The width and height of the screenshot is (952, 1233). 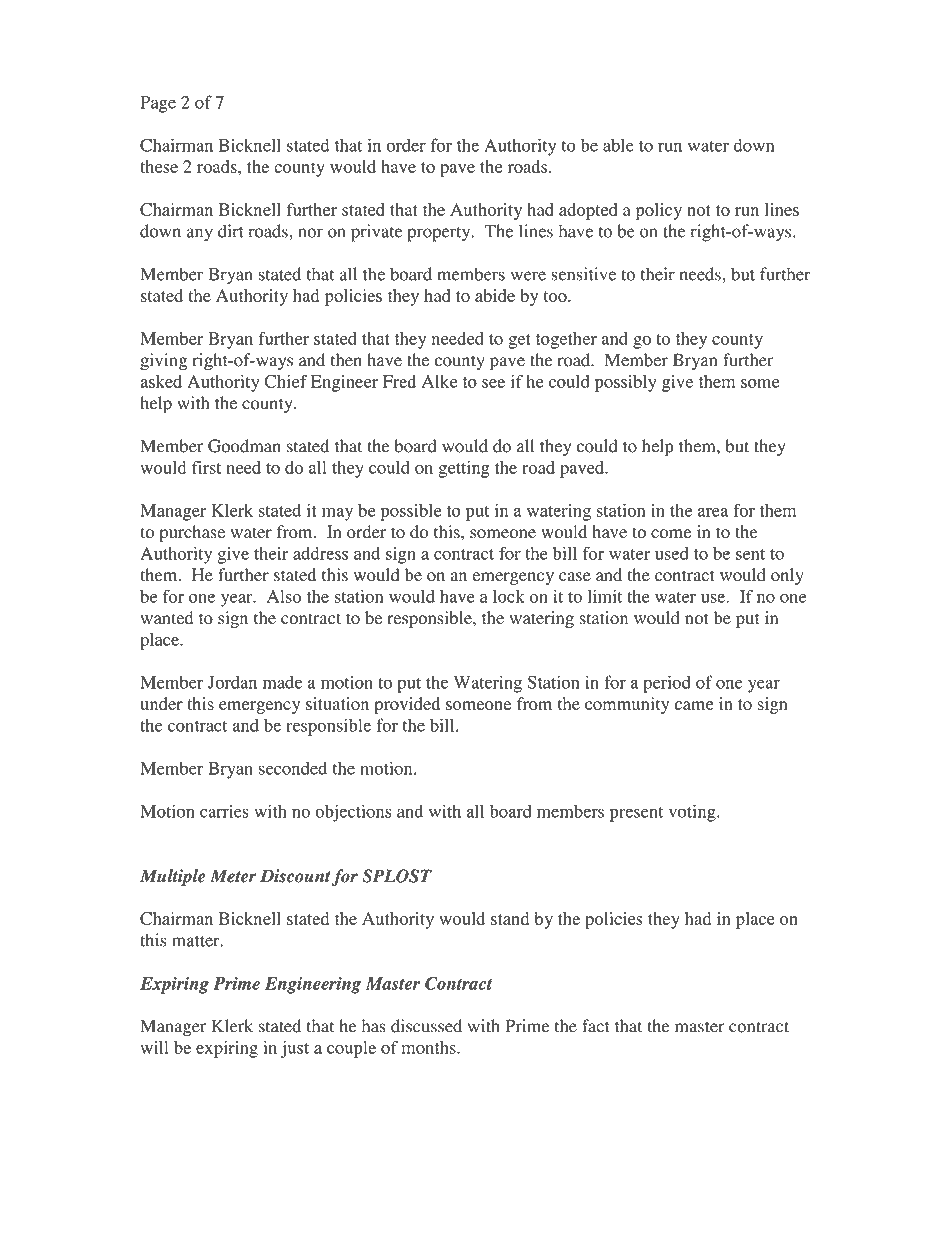 I want to click on Jordan, so click(x=232, y=682).
